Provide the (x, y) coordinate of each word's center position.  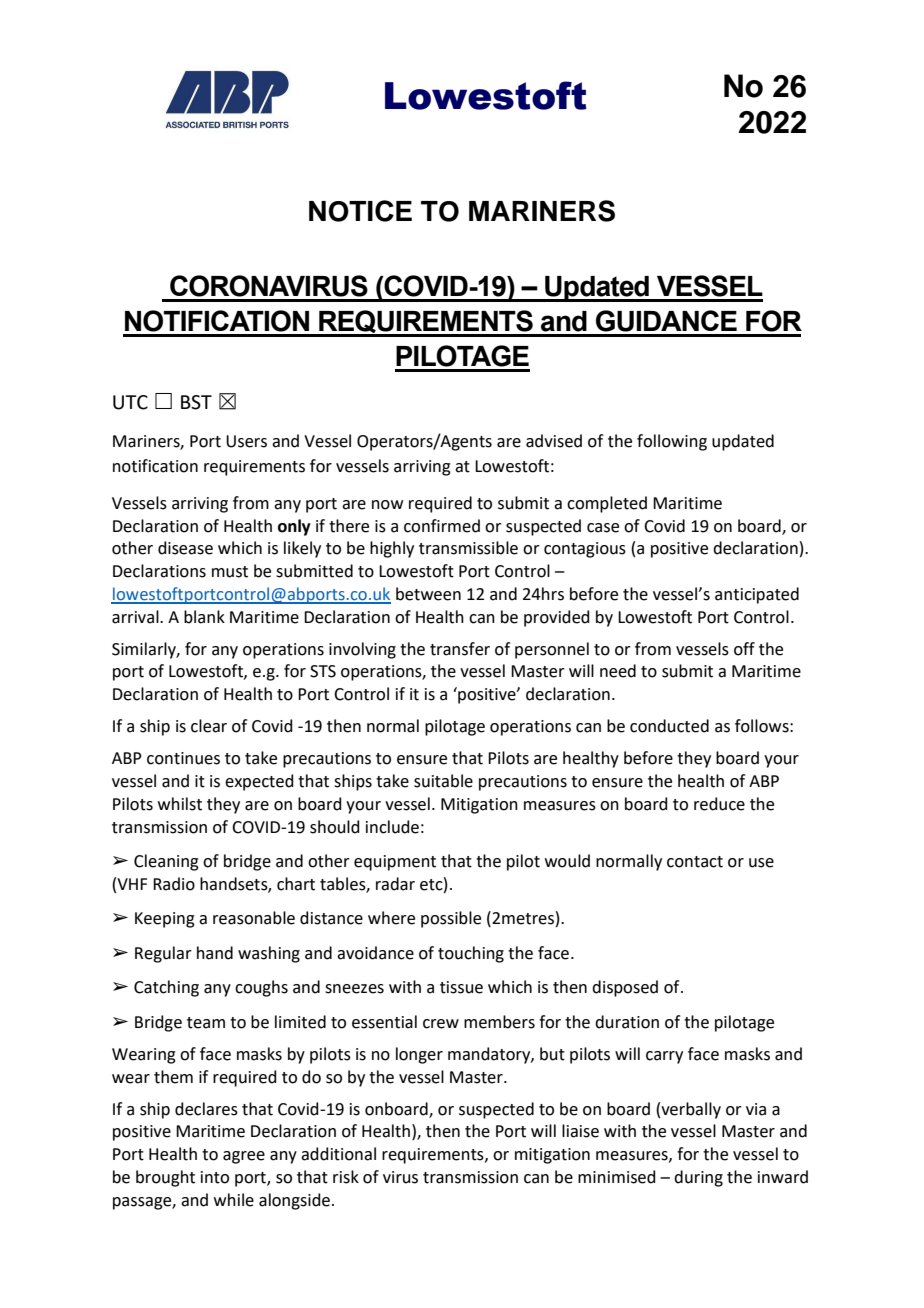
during (698, 1178)
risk (346, 1177)
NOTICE (360, 211)
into (215, 1177)
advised (554, 441)
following (672, 442)
